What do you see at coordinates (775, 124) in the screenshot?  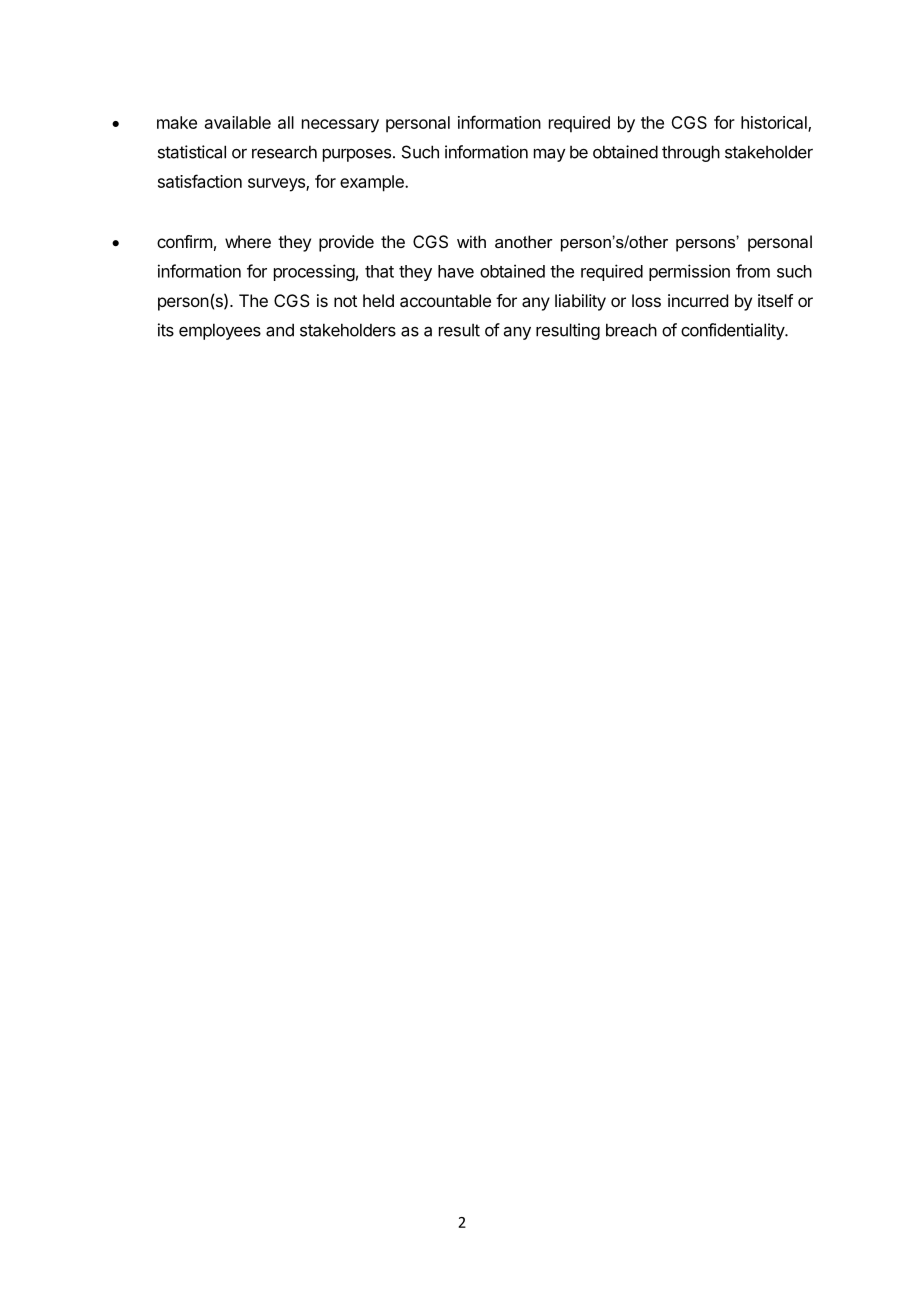 I see `historical` at bounding box center [775, 124].
